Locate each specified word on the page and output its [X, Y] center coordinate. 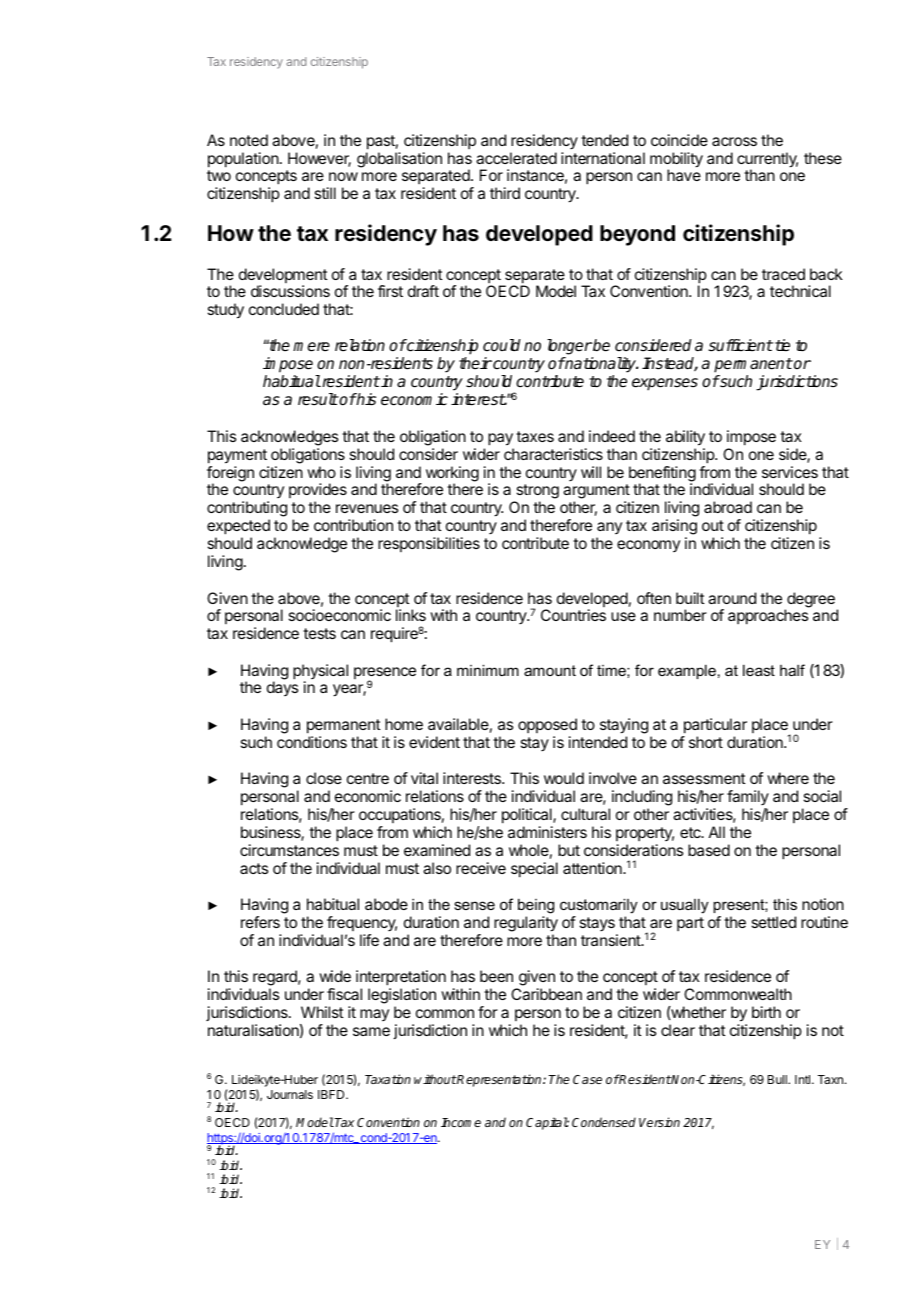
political [528, 816]
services [790, 472]
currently [767, 161]
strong [536, 493]
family [748, 799]
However [319, 159]
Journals [290, 1094]
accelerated [516, 158]
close [324, 778]
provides [318, 492]
